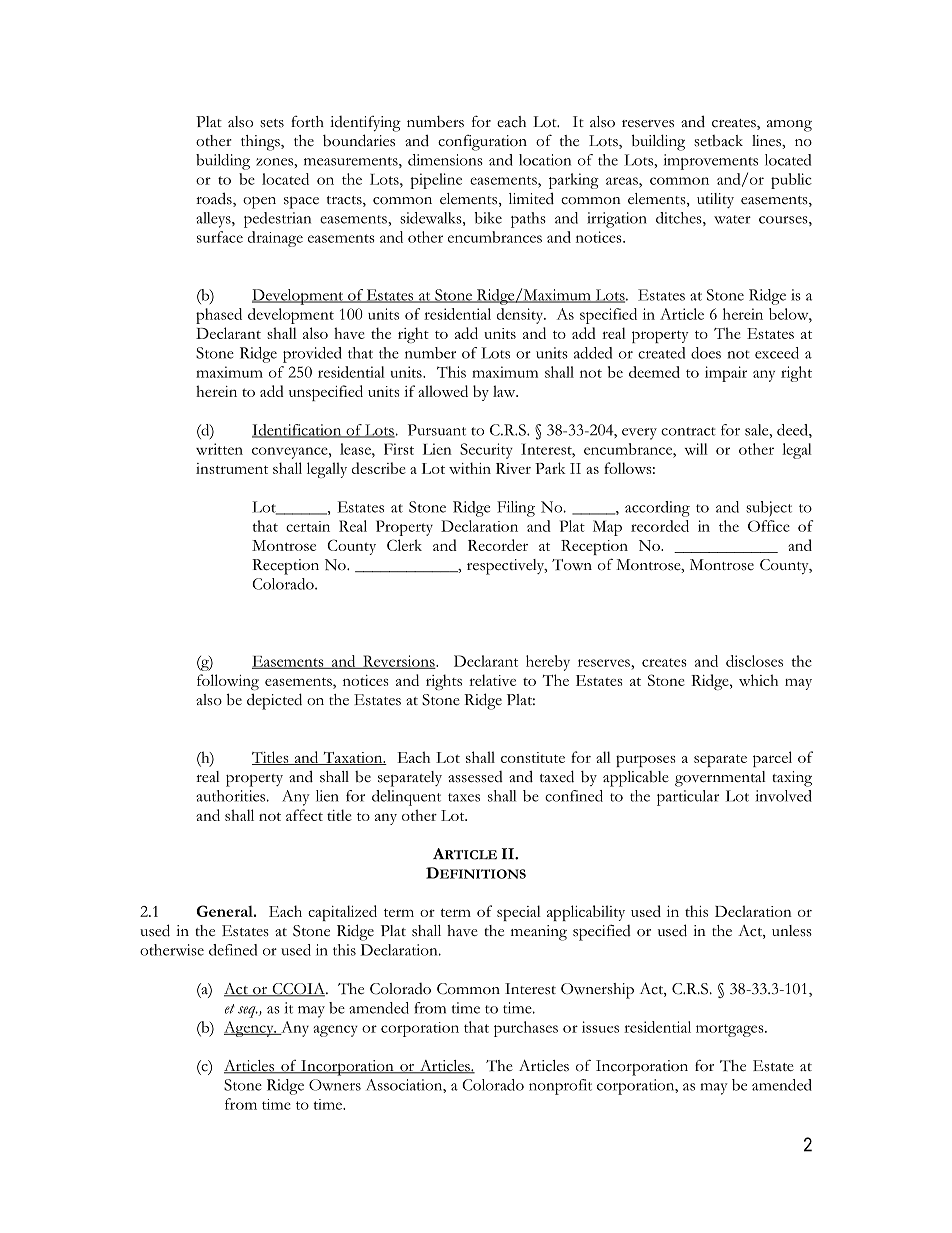  I want to click on affect, so click(304, 815).
